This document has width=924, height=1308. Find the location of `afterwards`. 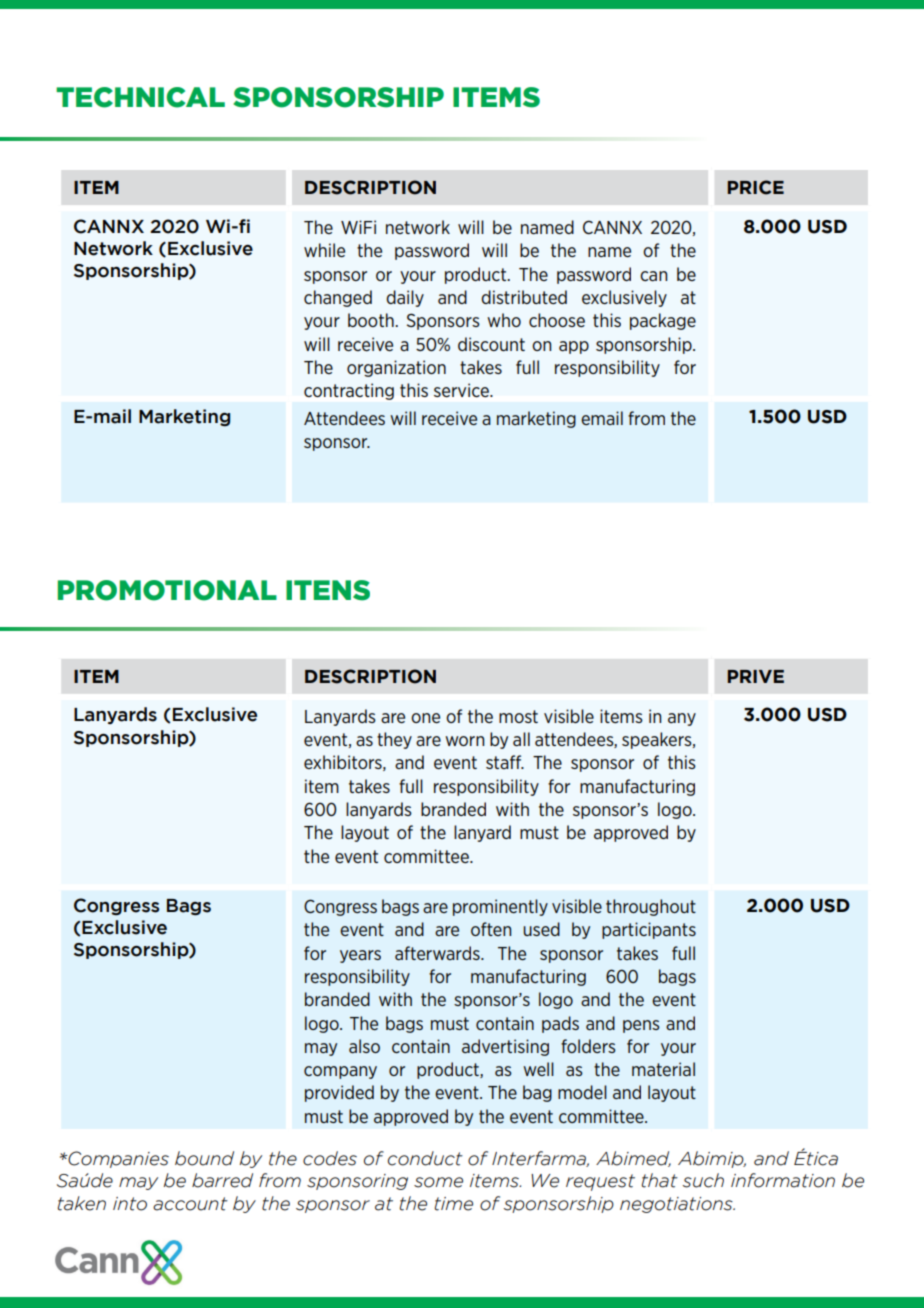

afterwards is located at coordinates (438, 953).
